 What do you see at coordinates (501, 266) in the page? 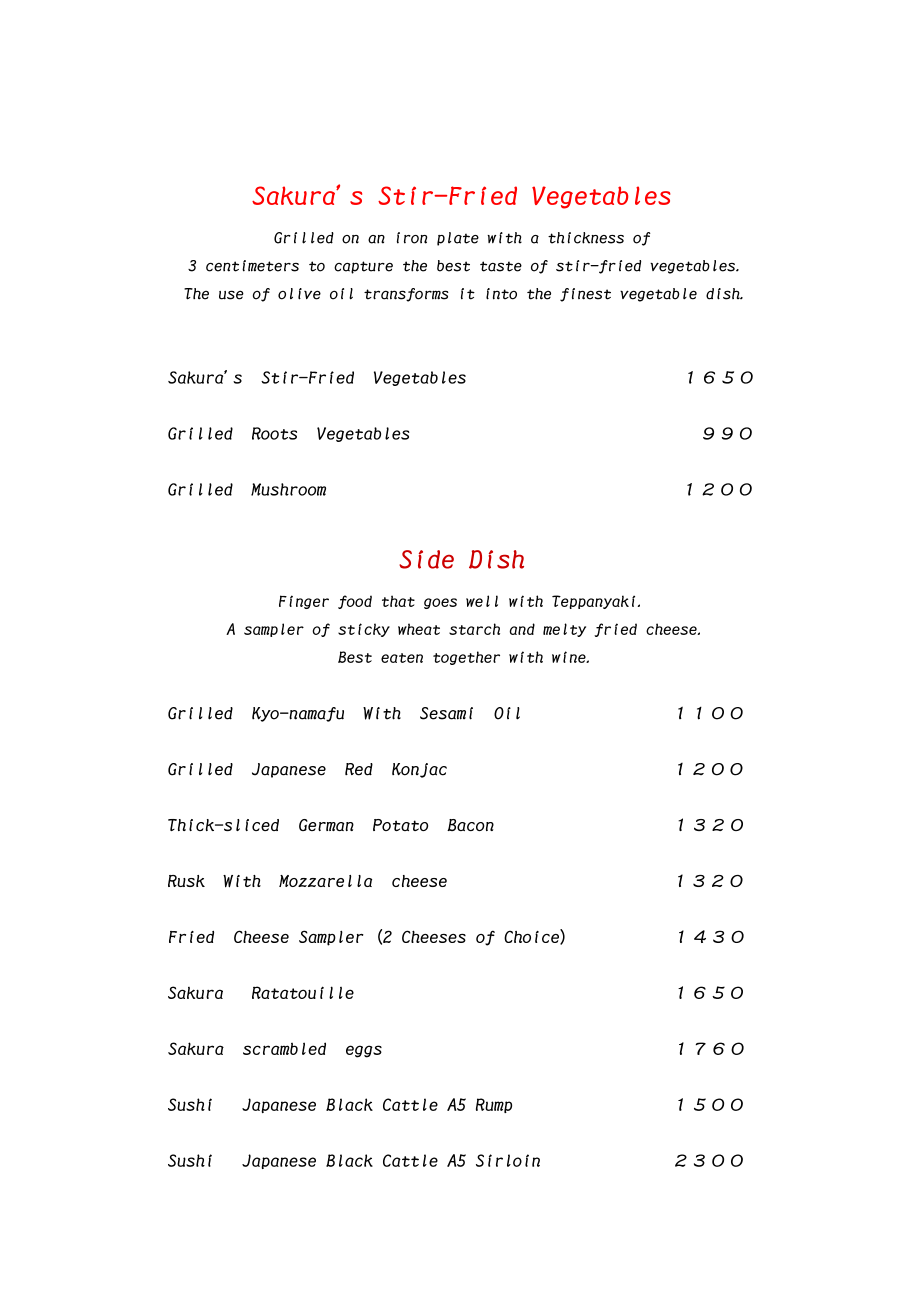
I see `taste` at bounding box center [501, 266].
